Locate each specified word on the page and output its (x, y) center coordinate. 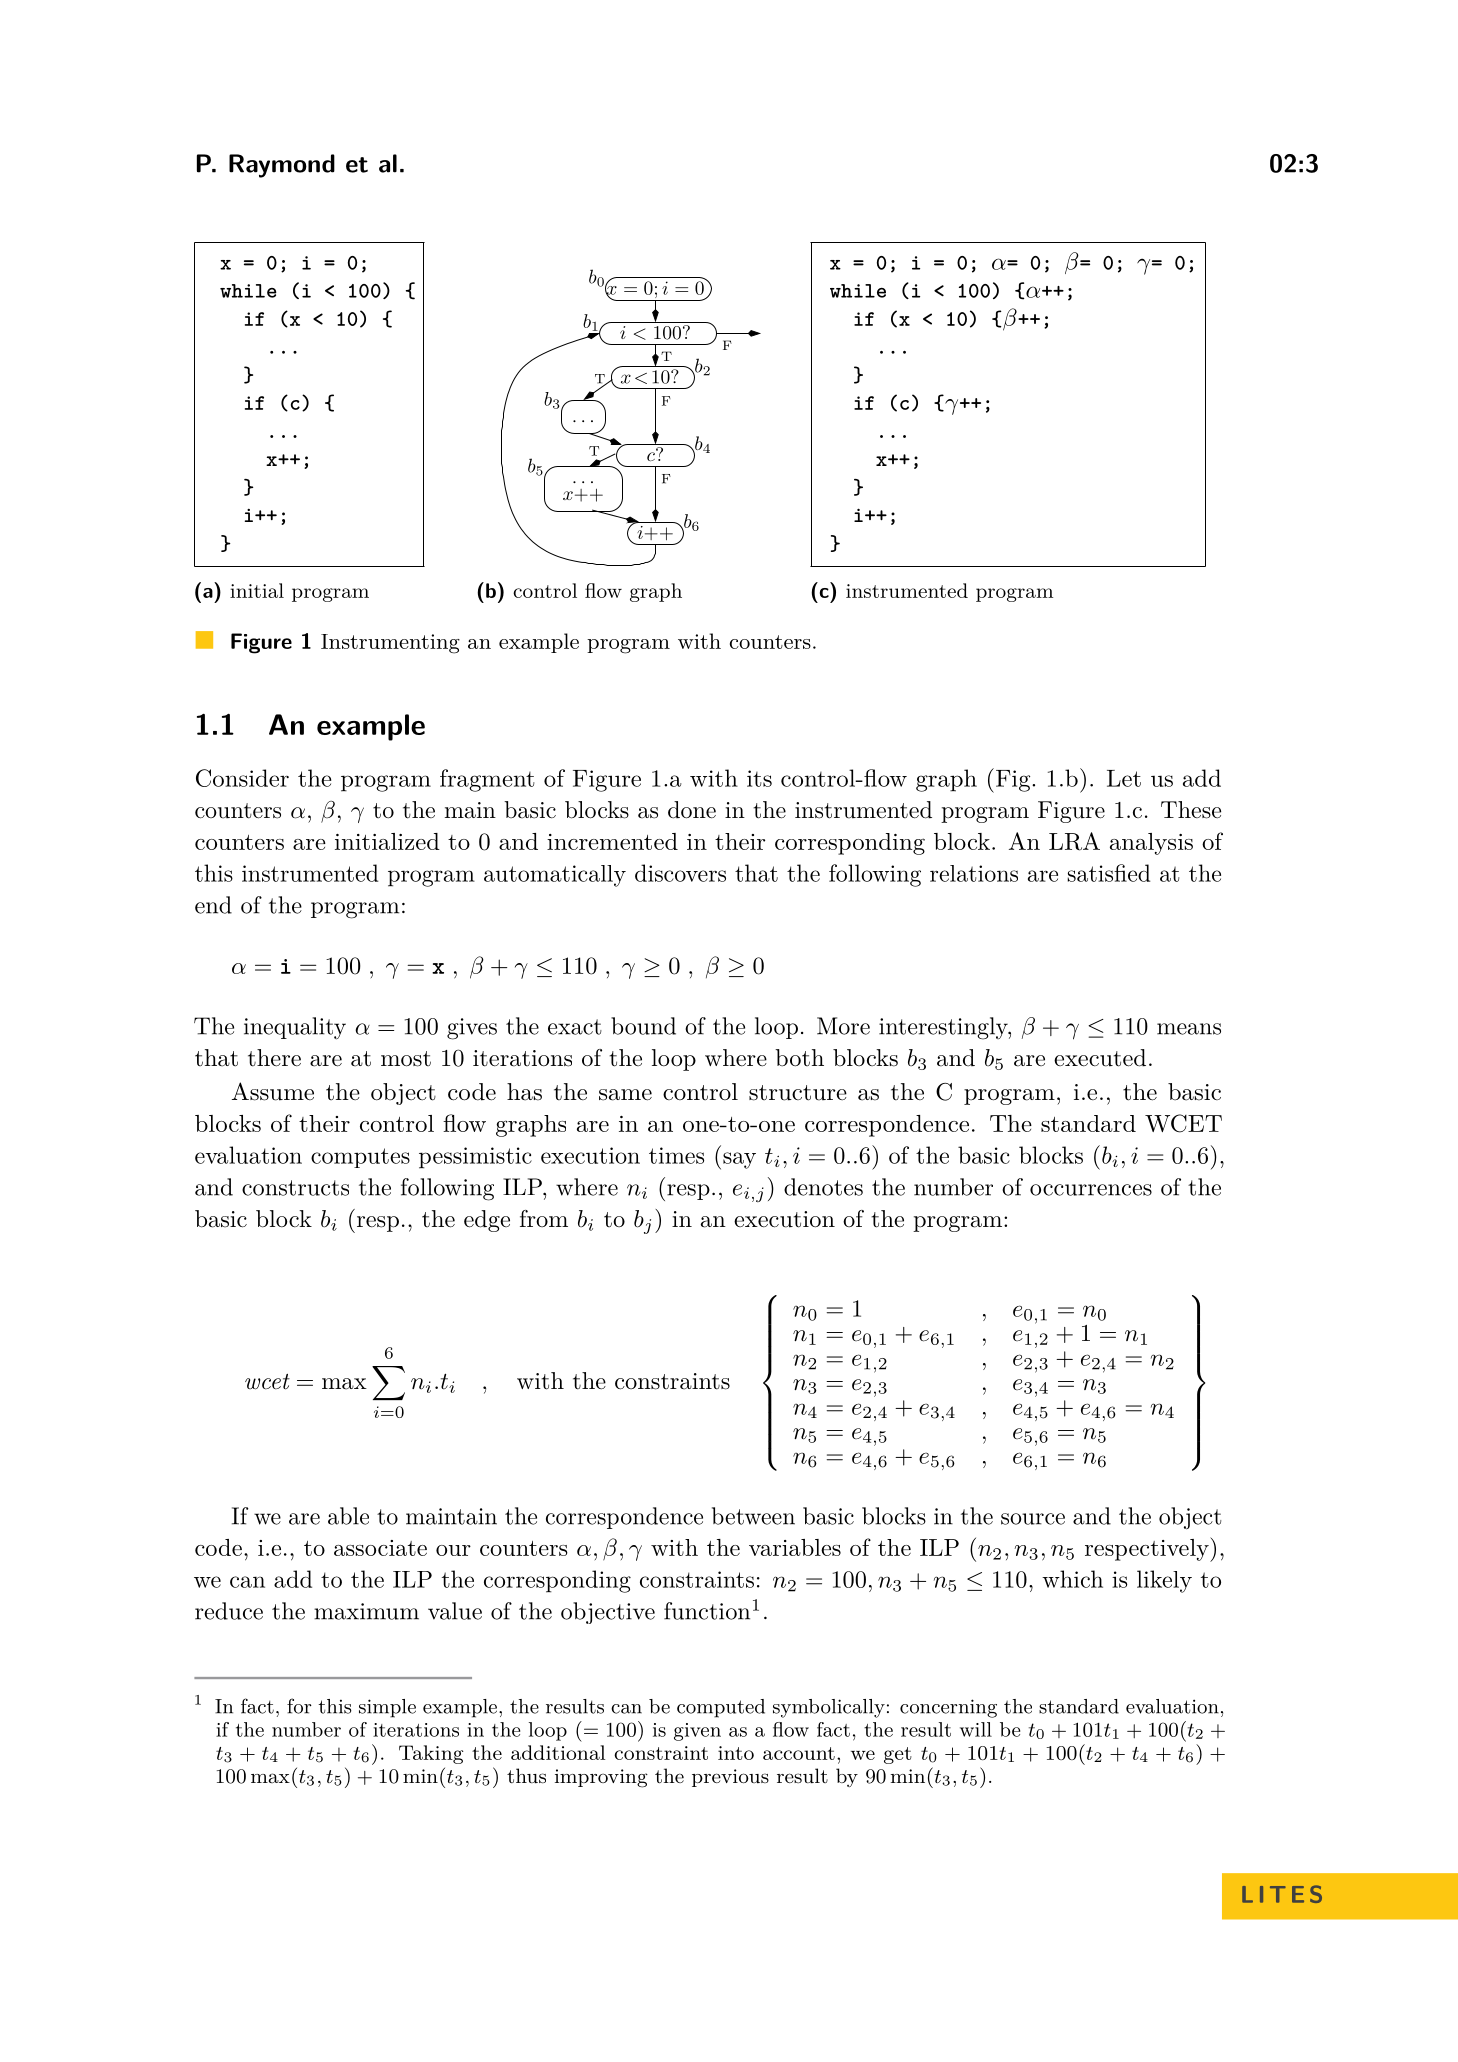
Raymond (282, 166)
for (299, 1706)
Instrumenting (390, 644)
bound (643, 1026)
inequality (295, 1028)
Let (1124, 778)
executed (1100, 1058)
